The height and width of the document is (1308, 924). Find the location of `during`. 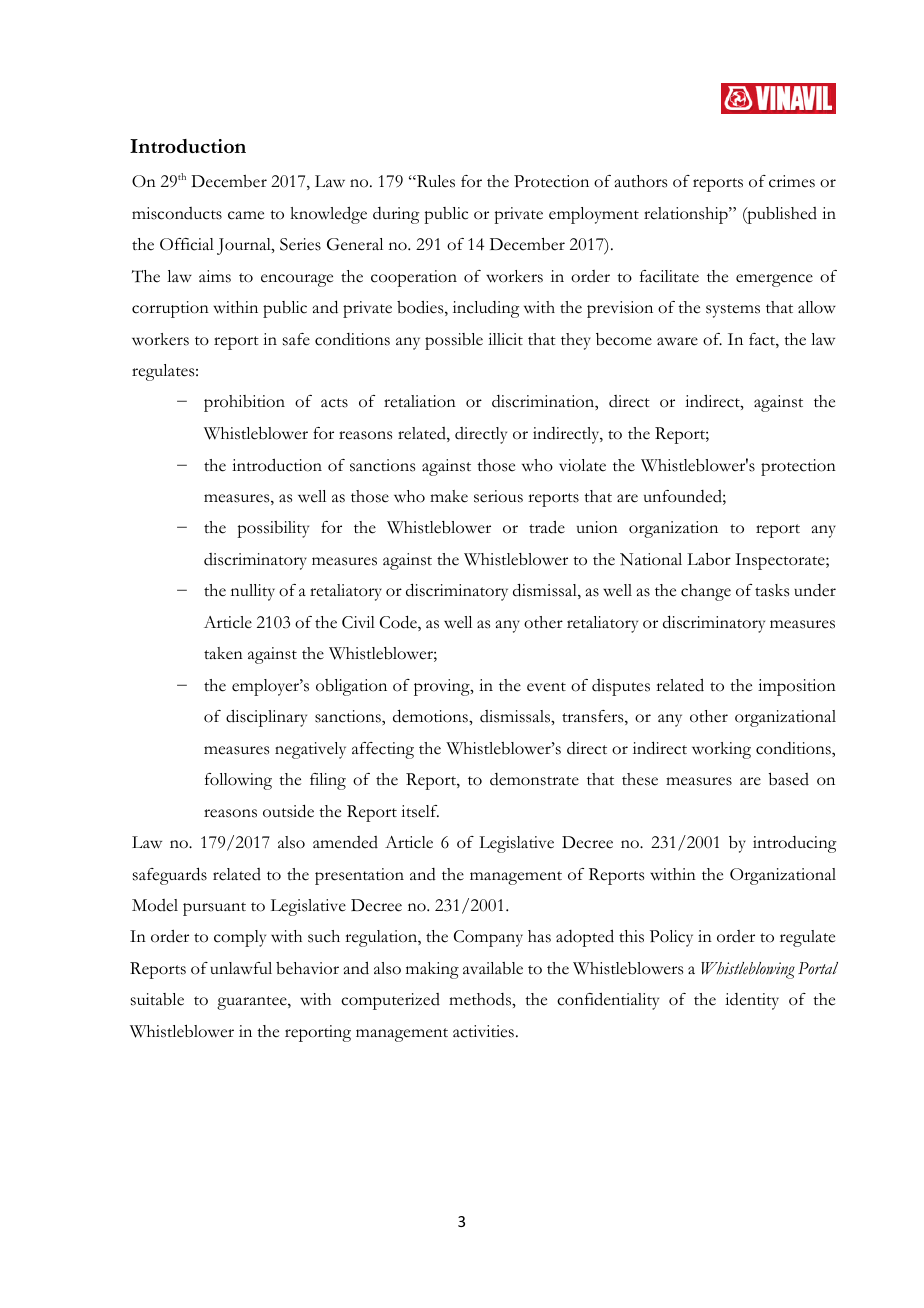

during is located at coordinates (396, 215).
